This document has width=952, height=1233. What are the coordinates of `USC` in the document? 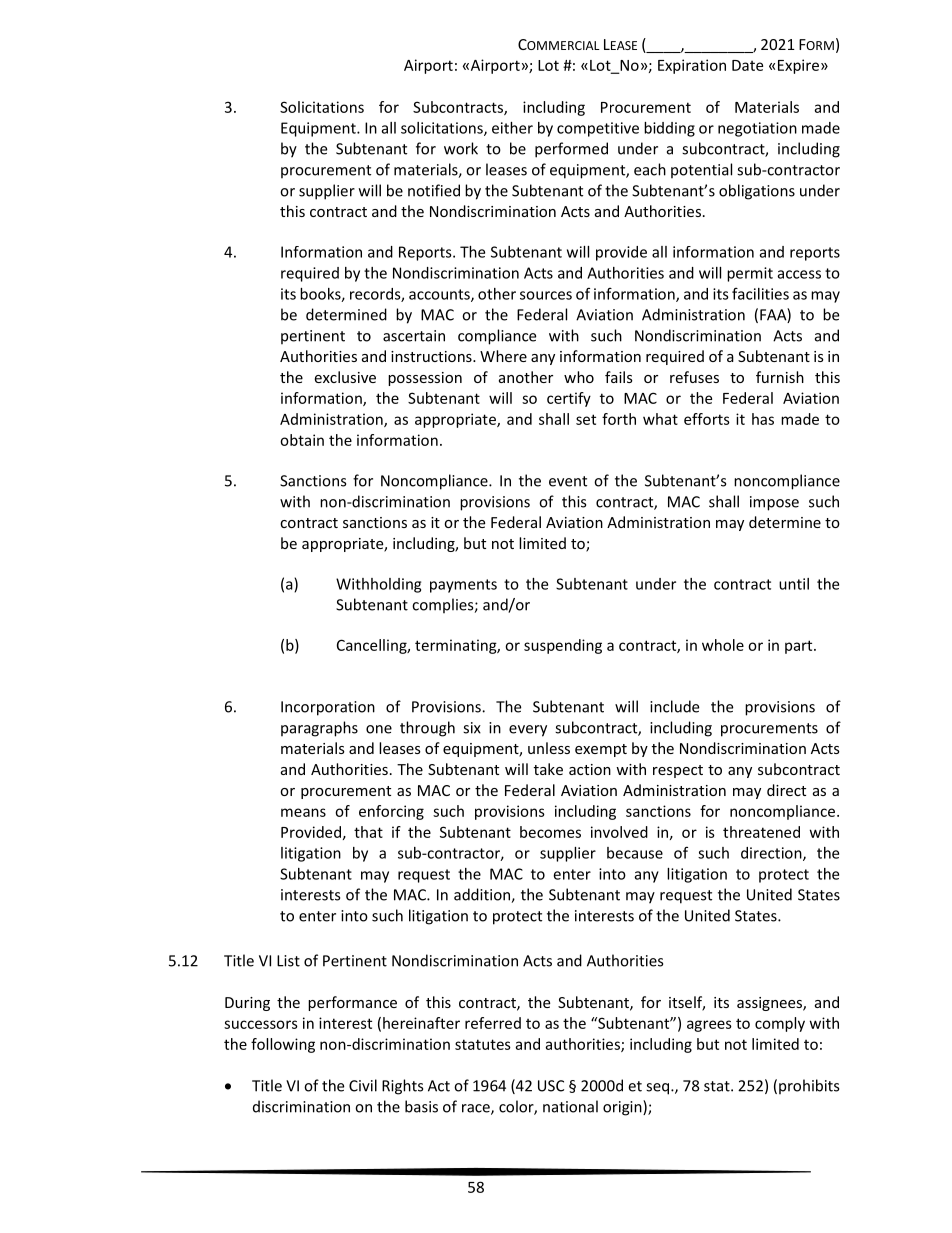 It's located at (551, 1086).
